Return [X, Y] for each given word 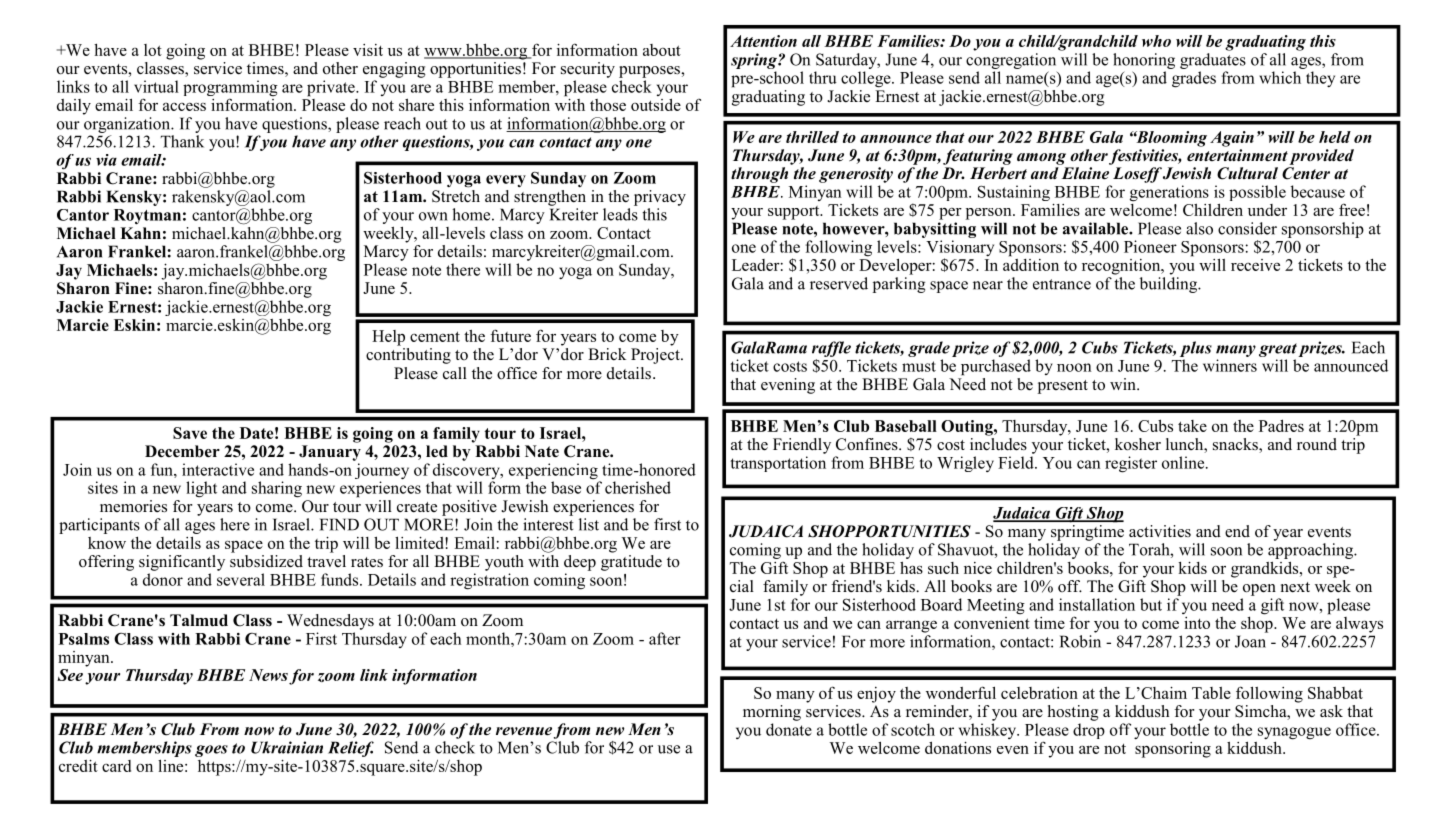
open [1259, 590]
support [795, 213]
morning [772, 713]
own [433, 216]
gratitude [631, 561]
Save [190, 433]
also [1199, 228]
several [241, 579]
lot [153, 50]
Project [656, 354]
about [662, 50]
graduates [1213, 59]
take [1192, 426]
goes [211, 751]
